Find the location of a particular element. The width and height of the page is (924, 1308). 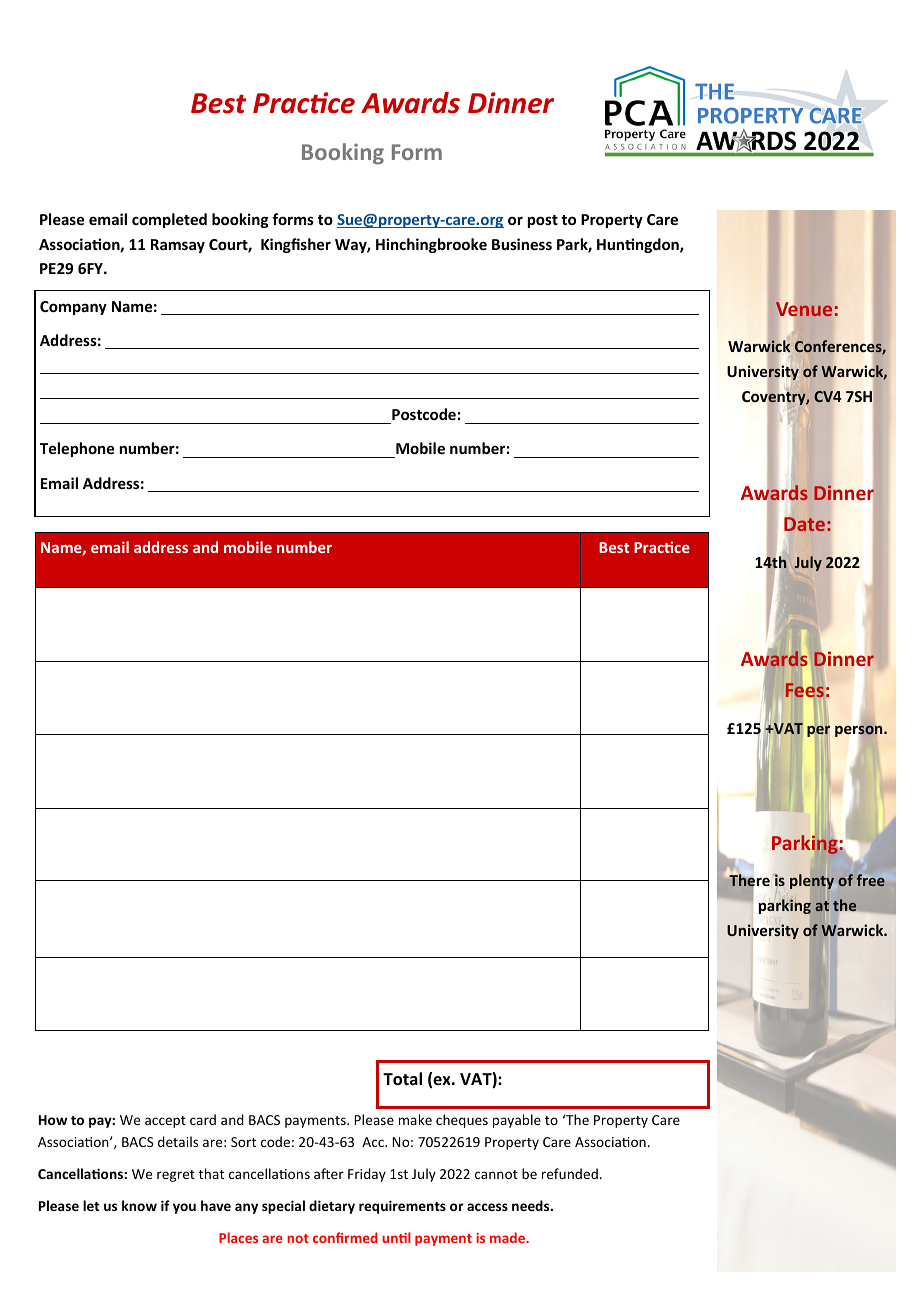

Ramsay is located at coordinates (178, 246).
